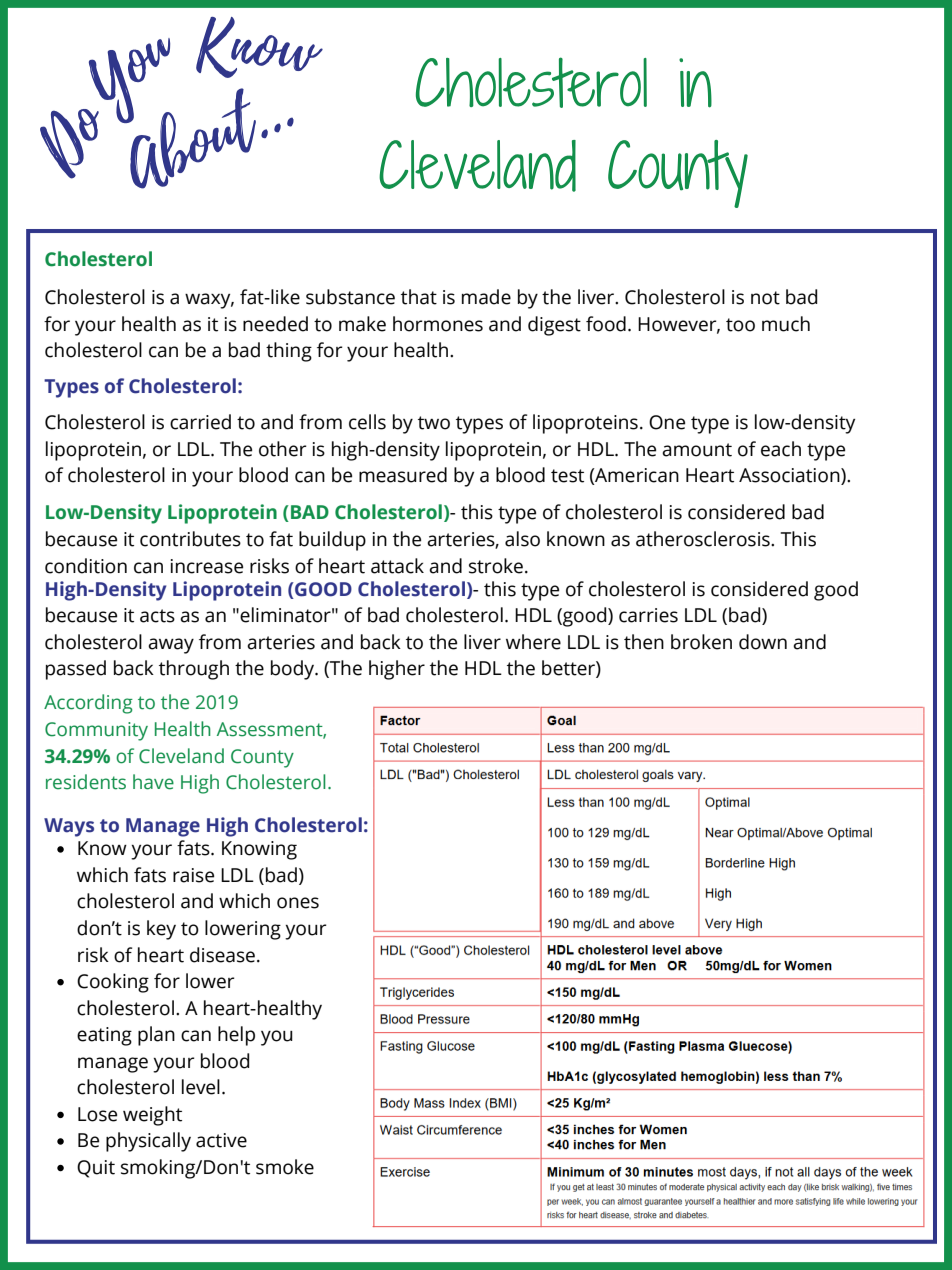  I want to click on physically, so click(148, 1142).
